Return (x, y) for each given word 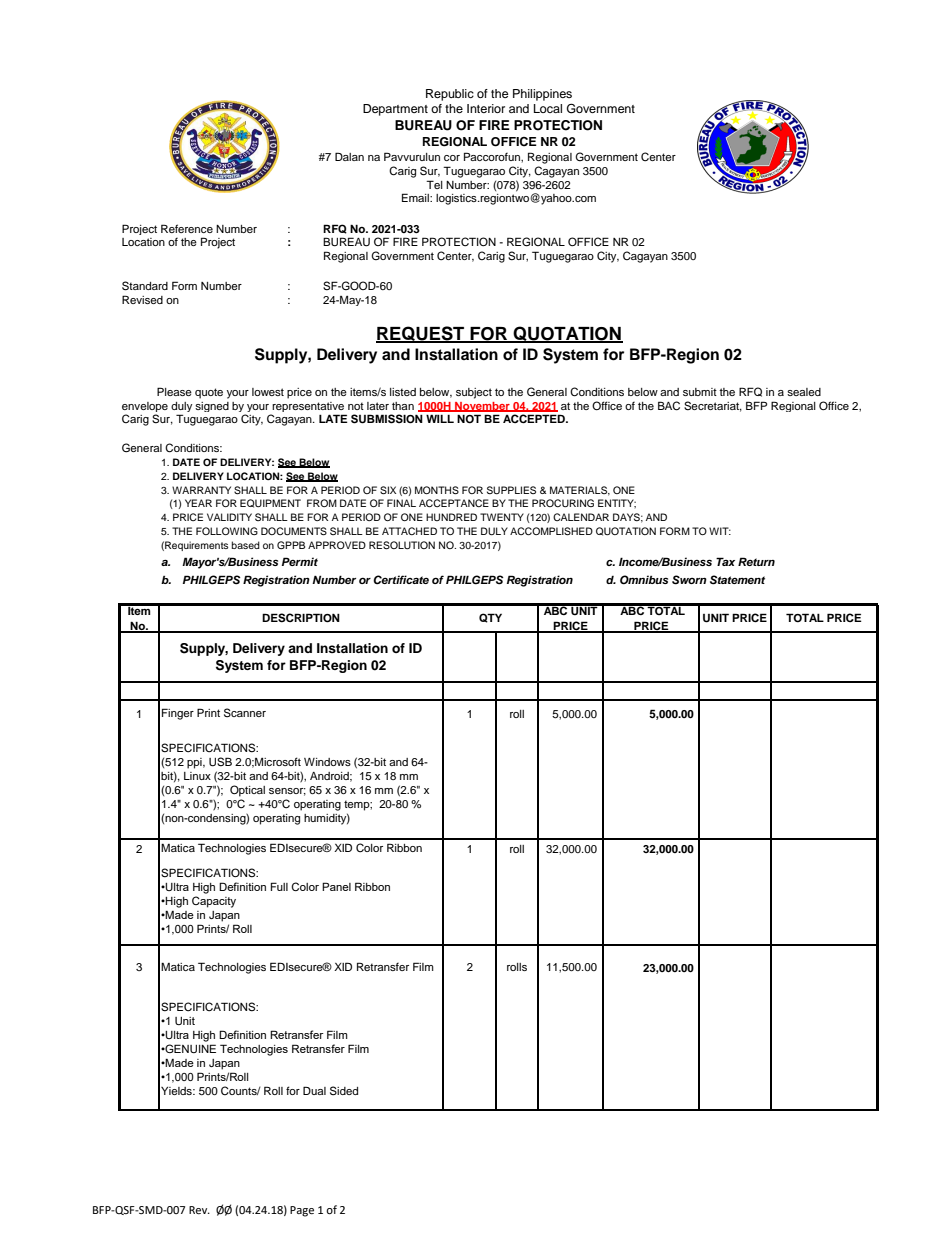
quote (209, 393)
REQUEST (421, 334)
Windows (327, 762)
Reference (187, 228)
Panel (336, 886)
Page (302, 1211)
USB (220, 762)
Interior (486, 108)
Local (548, 108)
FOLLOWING (227, 531)
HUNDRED (451, 517)
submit (700, 392)
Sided (344, 1091)
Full (279, 886)
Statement (737, 580)
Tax (725, 561)
